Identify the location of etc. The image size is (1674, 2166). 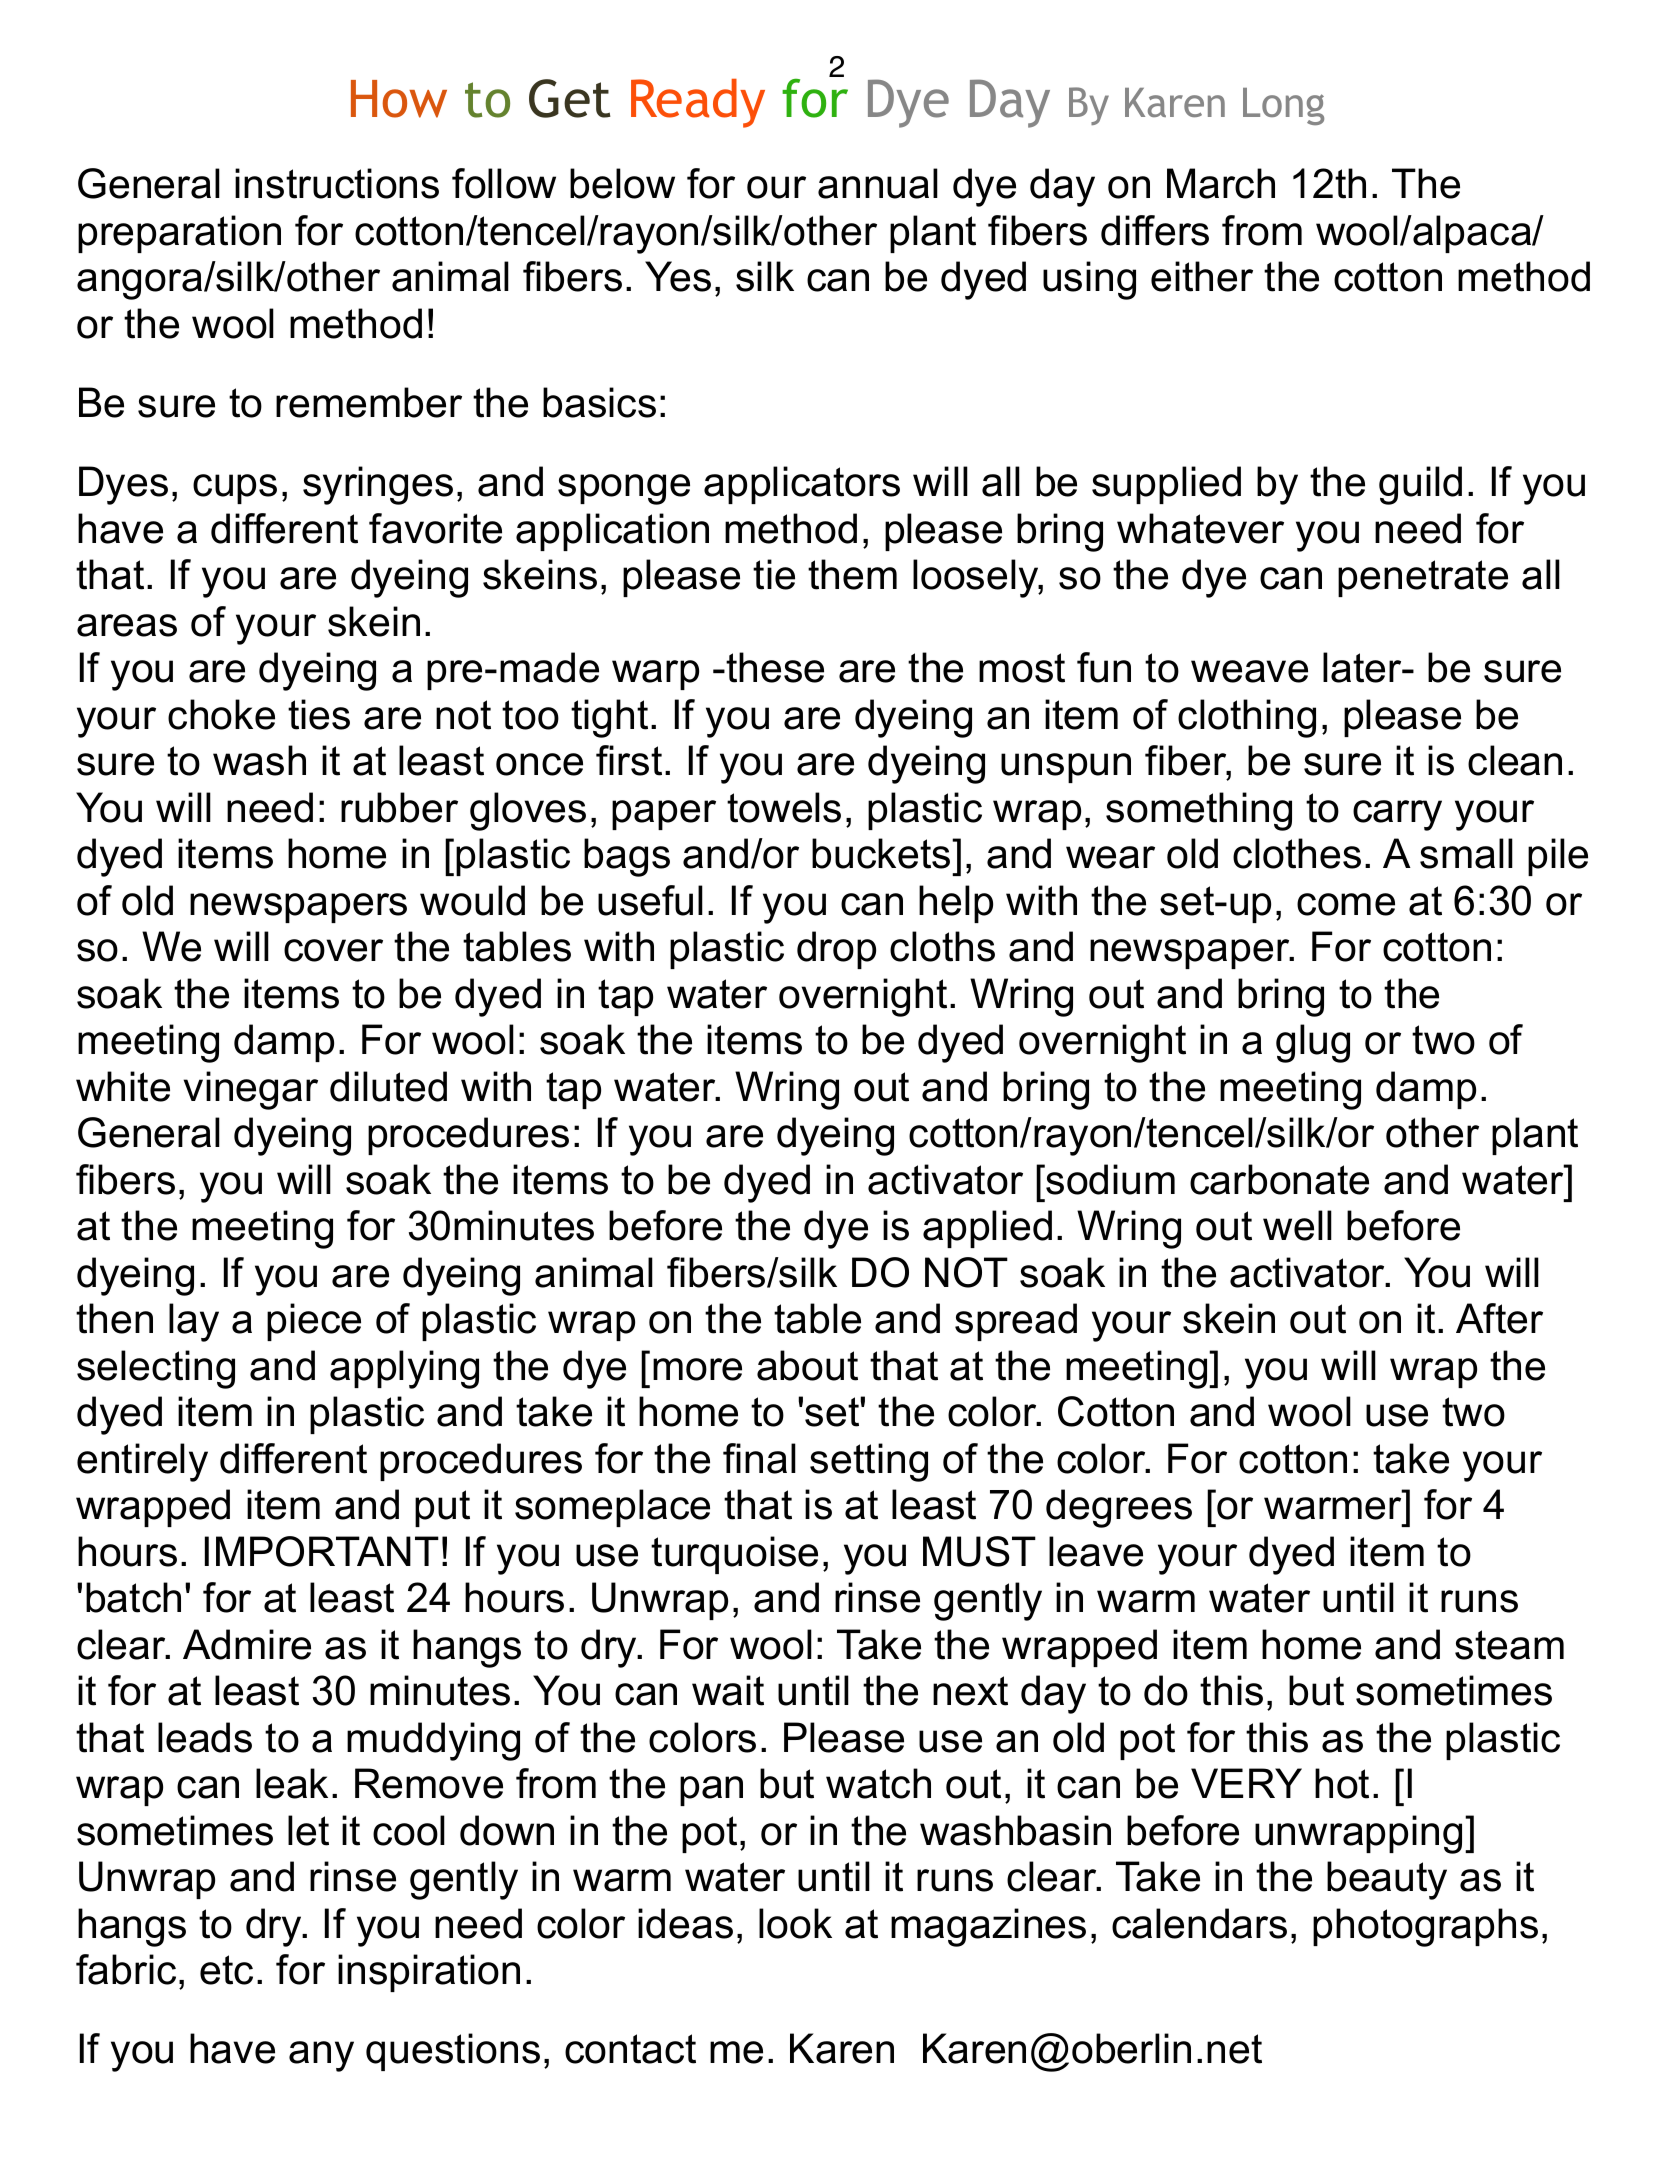
(226, 1970).
